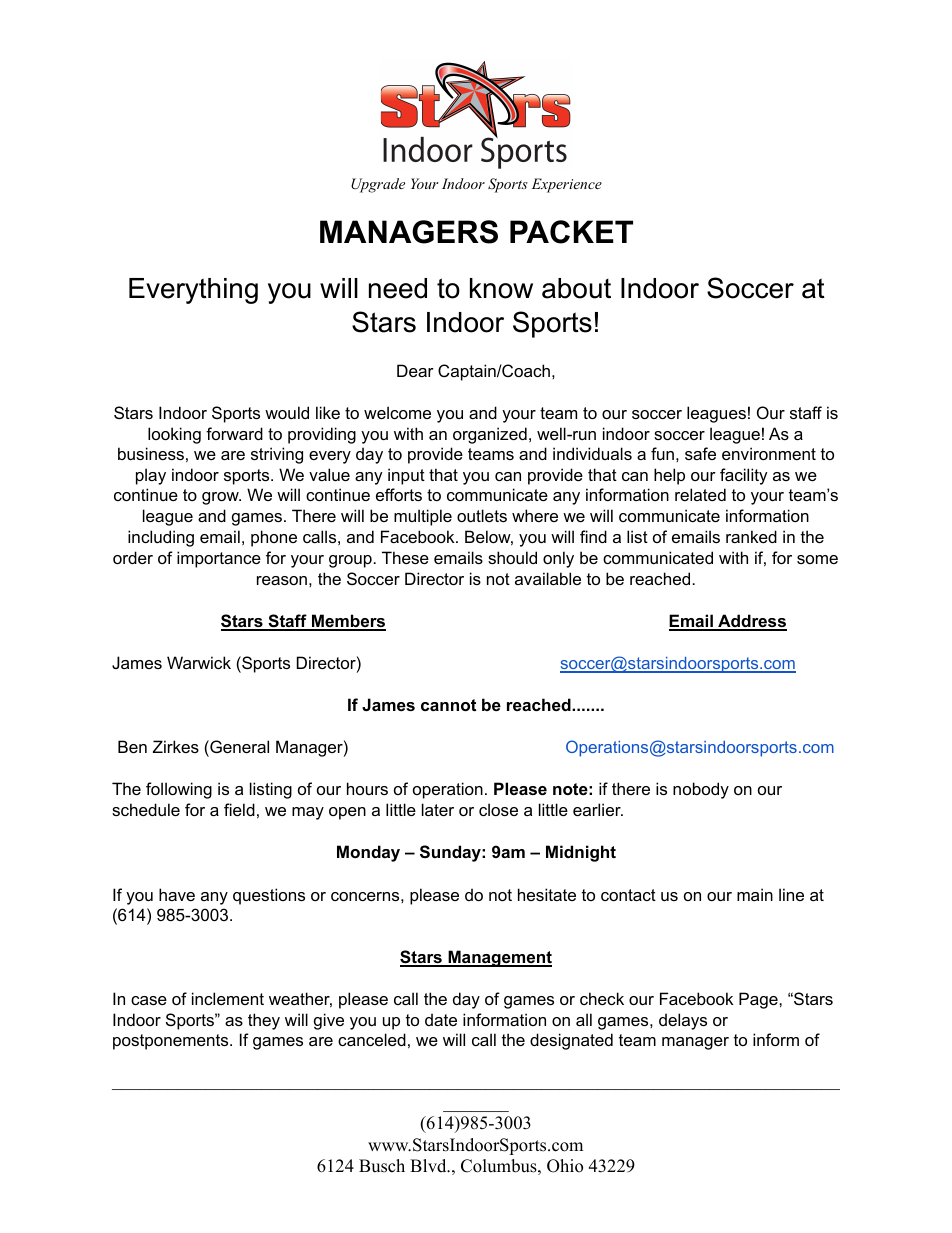 The height and width of the document is (1233, 952). What do you see at coordinates (751, 622) in the document?
I see `Address` at bounding box center [751, 622].
